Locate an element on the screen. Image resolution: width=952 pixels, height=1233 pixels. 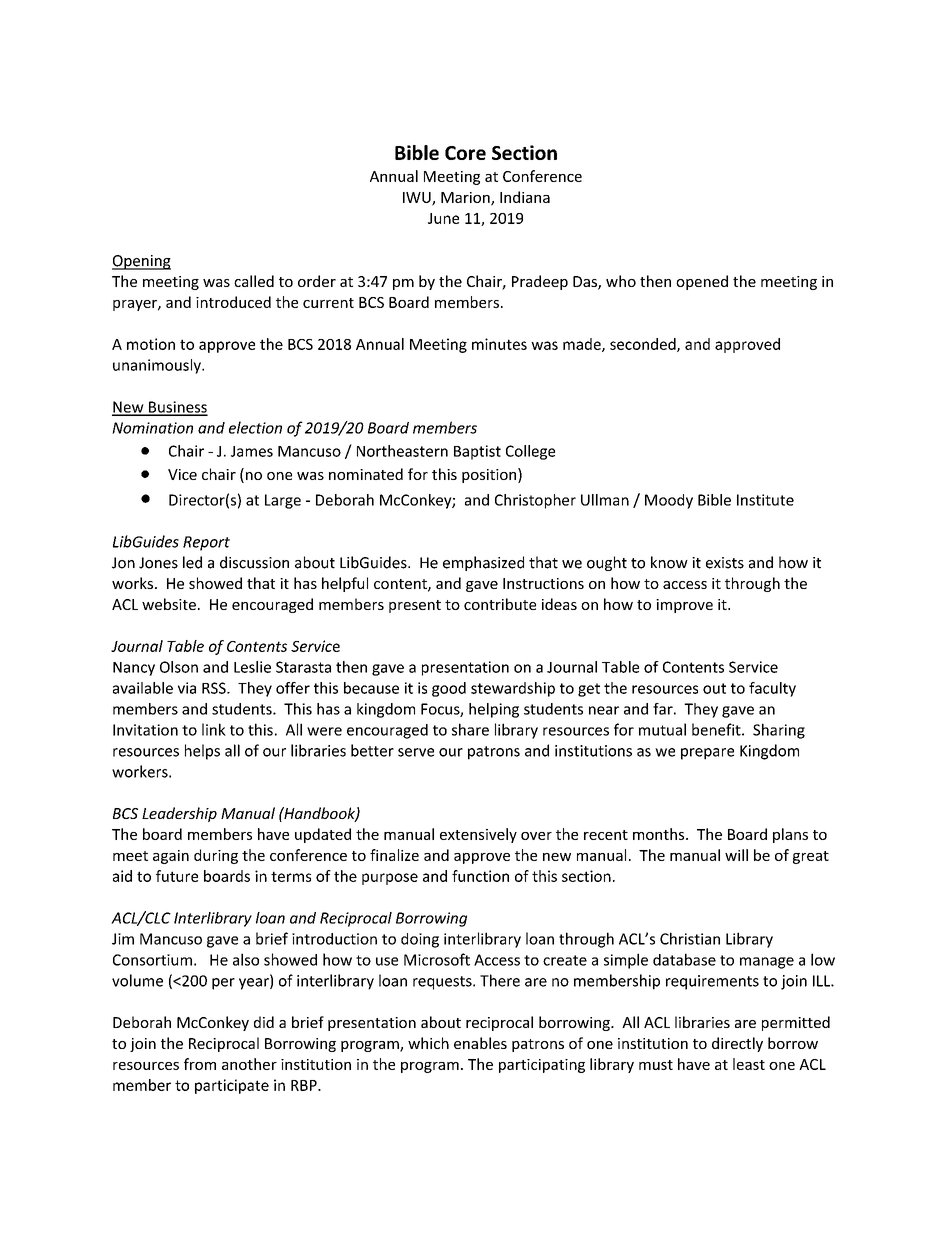
RSS is located at coordinates (215, 688).
